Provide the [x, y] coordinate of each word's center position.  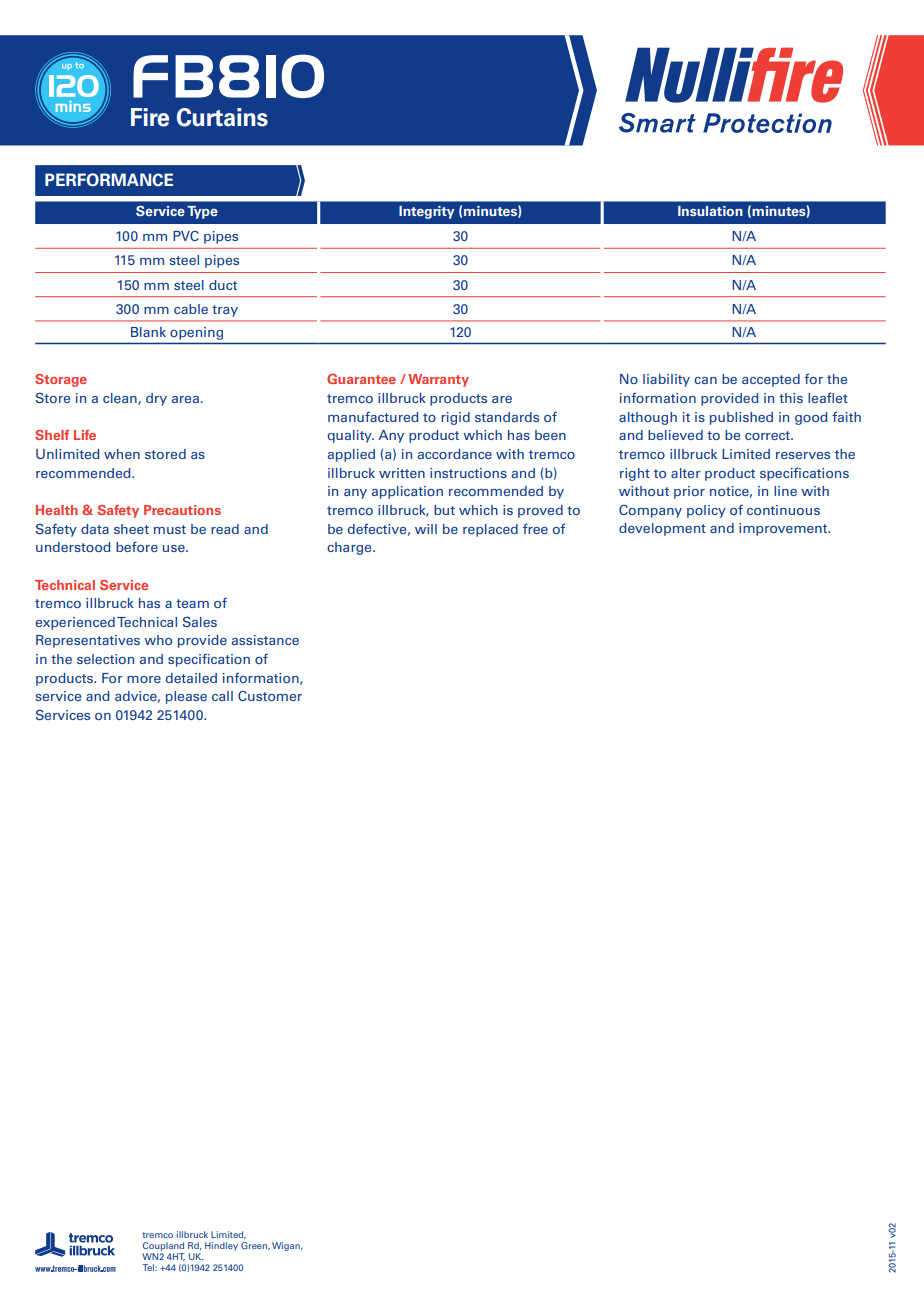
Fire [150, 117]
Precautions [182, 510]
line [785, 491]
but [444, 510]
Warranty [438, 380]
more [144, 679]
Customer [270, 696]
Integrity [426, 212]
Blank [148, 332]
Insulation [710, 211]
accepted [771, 380]
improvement [784, 529]
